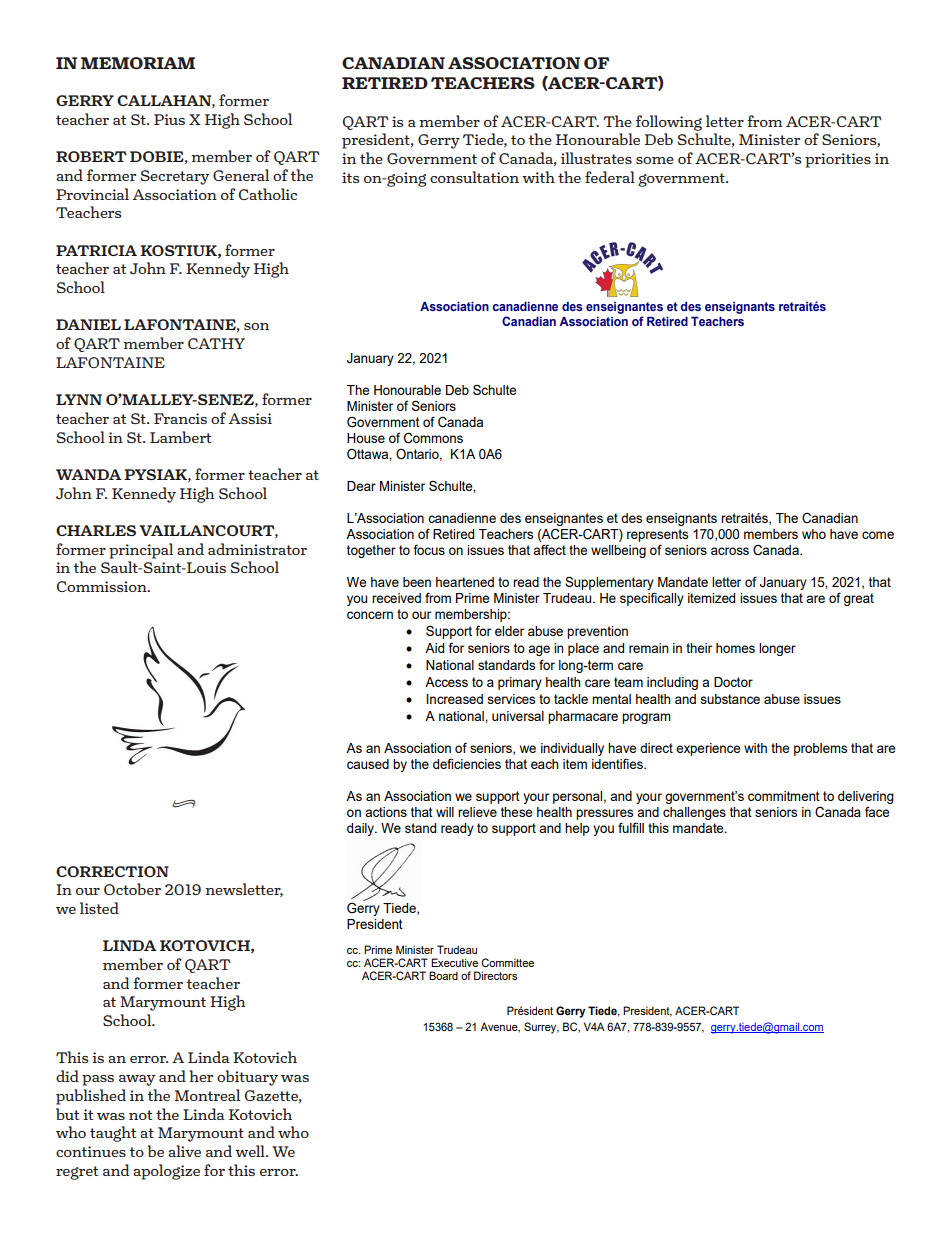  I want to click on Surrey, so click(541, 1028).
